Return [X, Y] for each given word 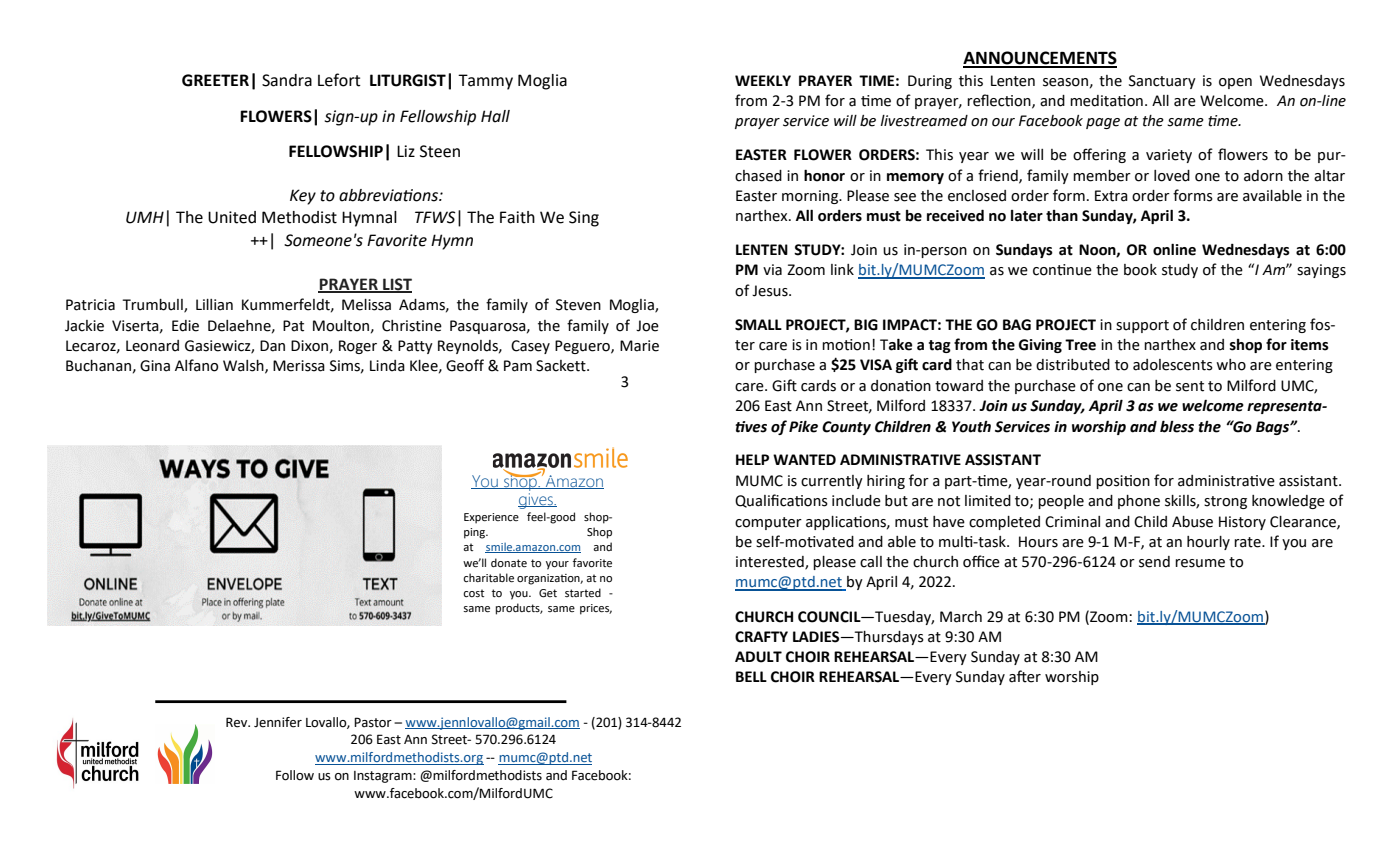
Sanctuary [1162, 82]
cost [473, 593]
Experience [491, 518]
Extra [1111, 196]
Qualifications [781, 501]
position [1123, 482]
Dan [272, 346]
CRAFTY [761, 637]
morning [811, 197]
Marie [639, 346]
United [232, 217]
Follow [295, 775]
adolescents [1173, 365]
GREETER [215, 80]
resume [1200, 563]
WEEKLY [763, 80]
